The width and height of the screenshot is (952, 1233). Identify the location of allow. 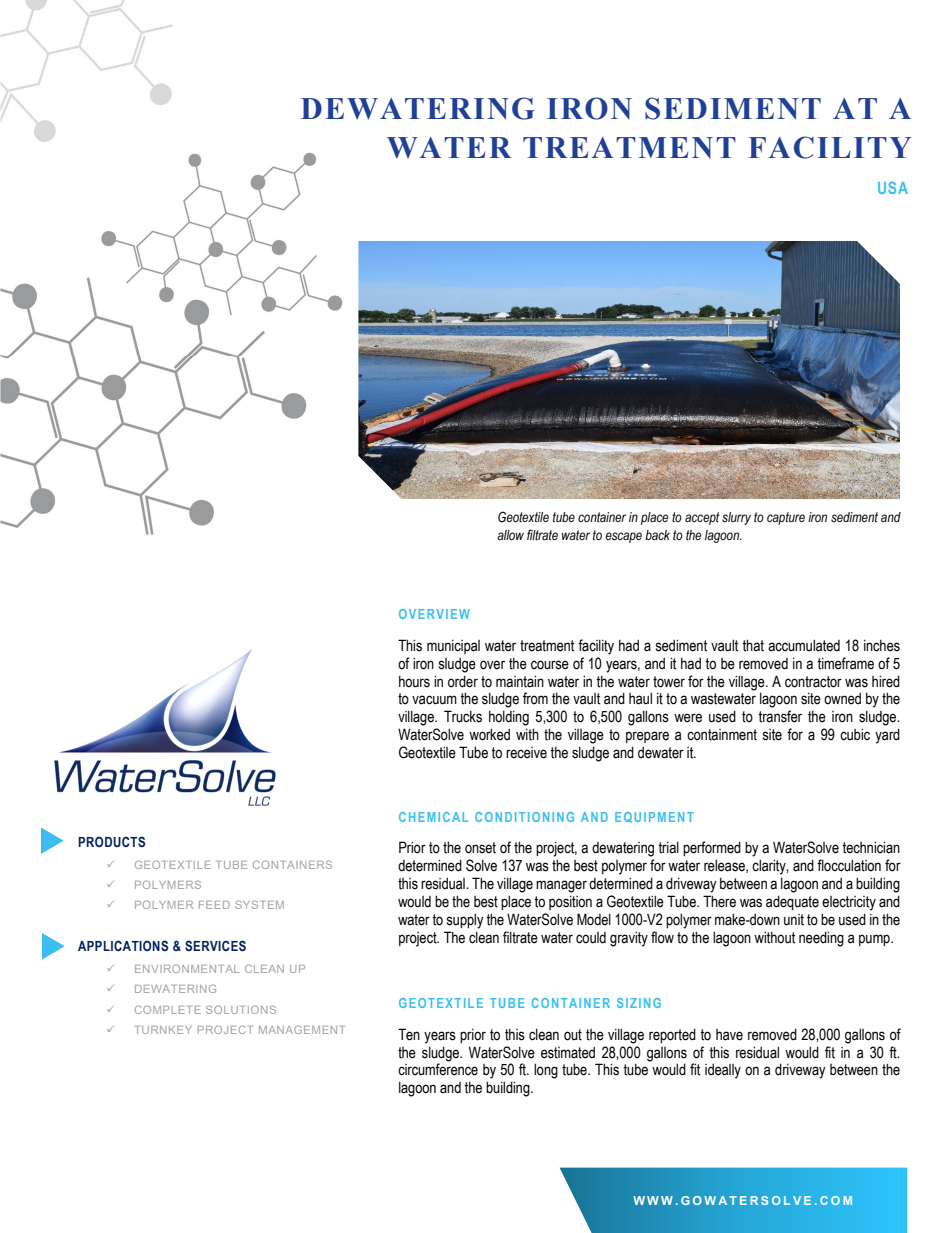
(510, 535).
